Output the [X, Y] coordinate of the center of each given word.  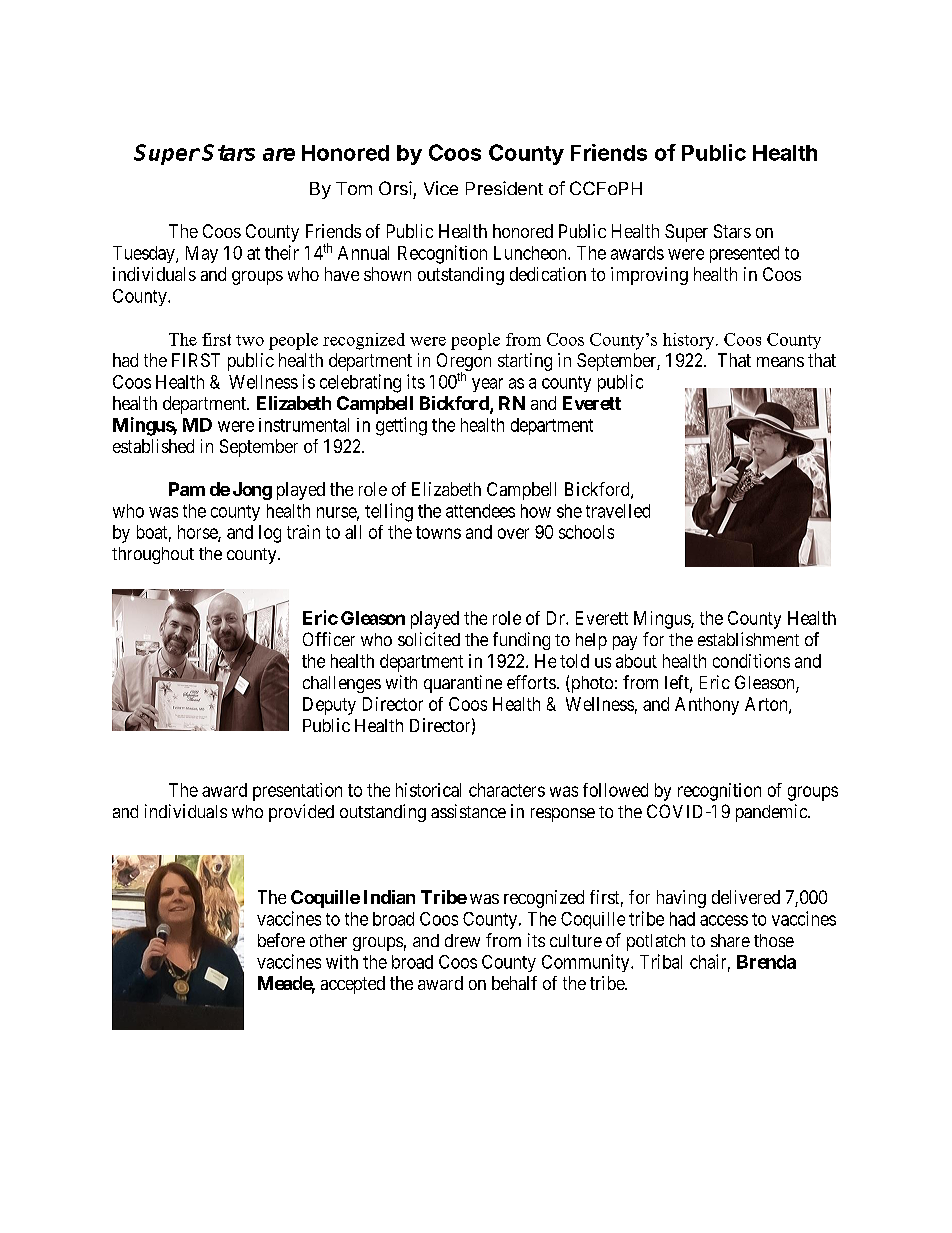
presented [744, 254]
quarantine [463, 684]
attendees [480, 511]
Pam [187, 489]
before [281, 940]
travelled [618, 511]
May [202, 254]
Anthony [707, 706]
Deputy [329, 706]
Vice [441, 188]
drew [462, 940]
